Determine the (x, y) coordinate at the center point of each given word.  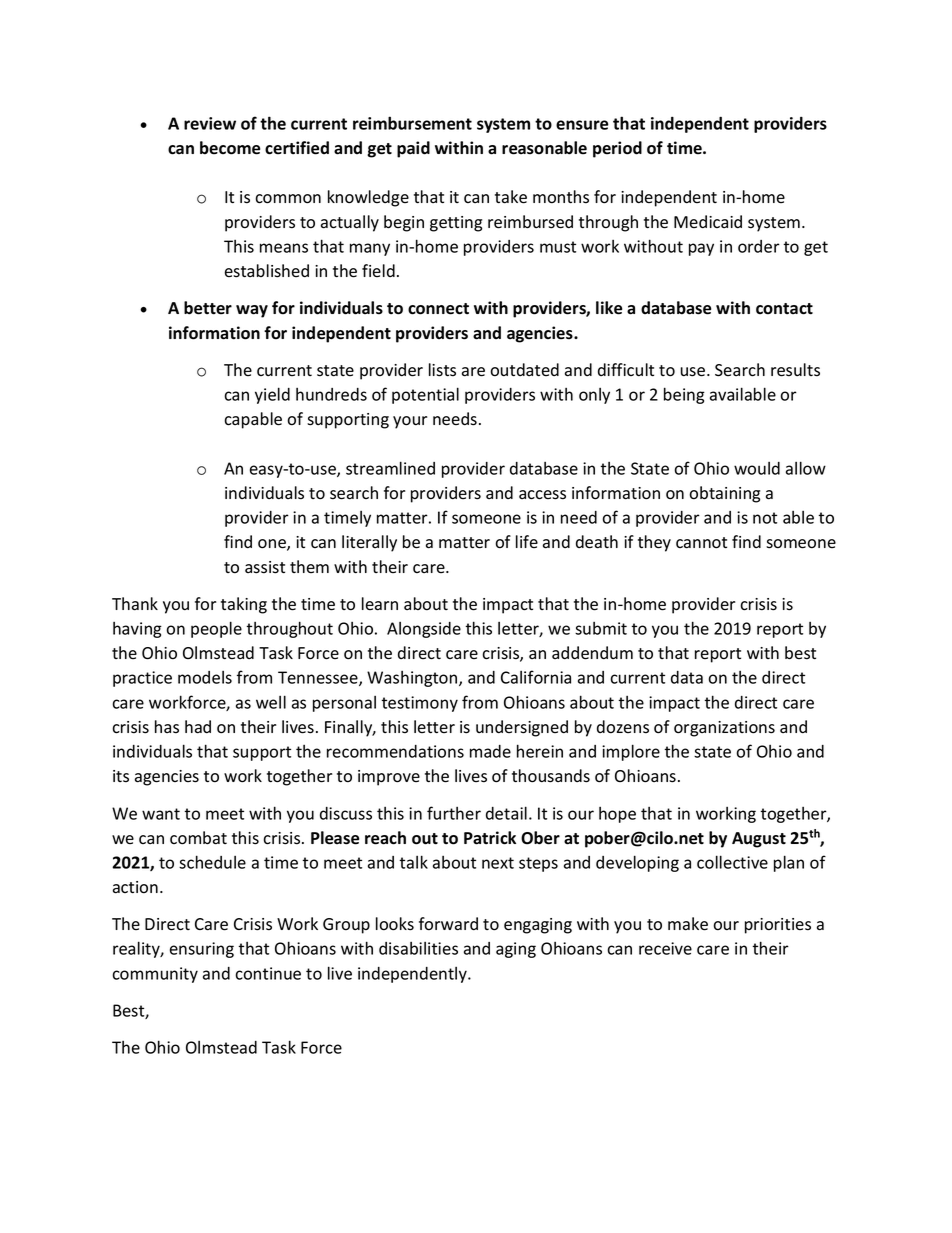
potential (425, 395)
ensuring (202, 950)
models (205, 677)
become (230, 148)
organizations (724, 729)
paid (413, 149)
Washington (413, 679)
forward (448, 924)
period (617, 149)
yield (272, 395)
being (684, 395)
